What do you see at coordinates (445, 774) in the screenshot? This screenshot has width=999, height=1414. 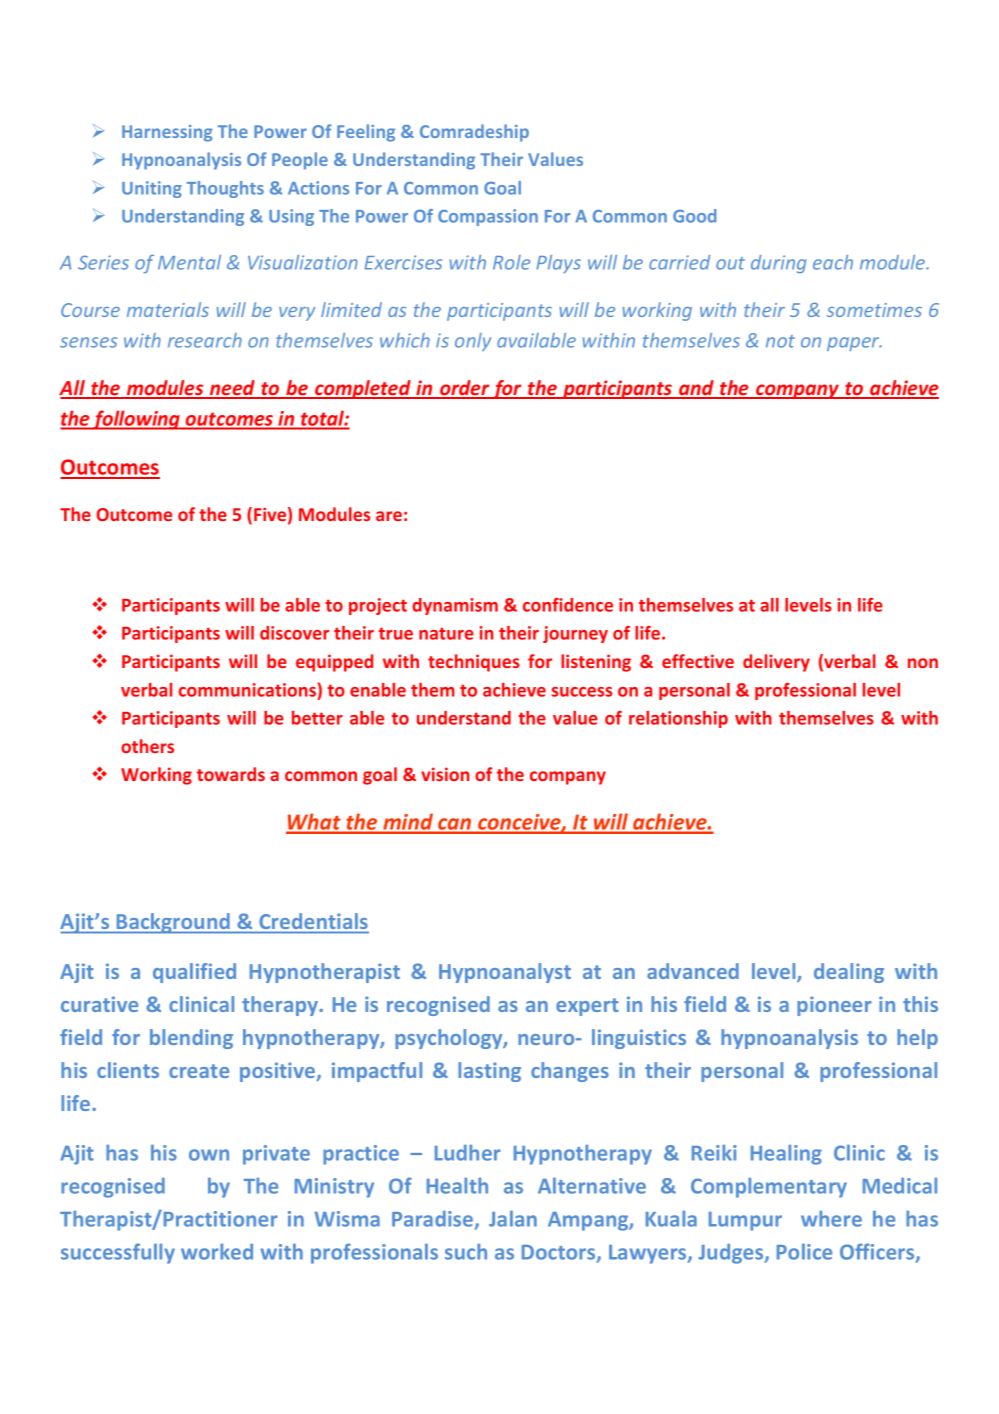 I see `vision` at bounding box center [445, 774].
